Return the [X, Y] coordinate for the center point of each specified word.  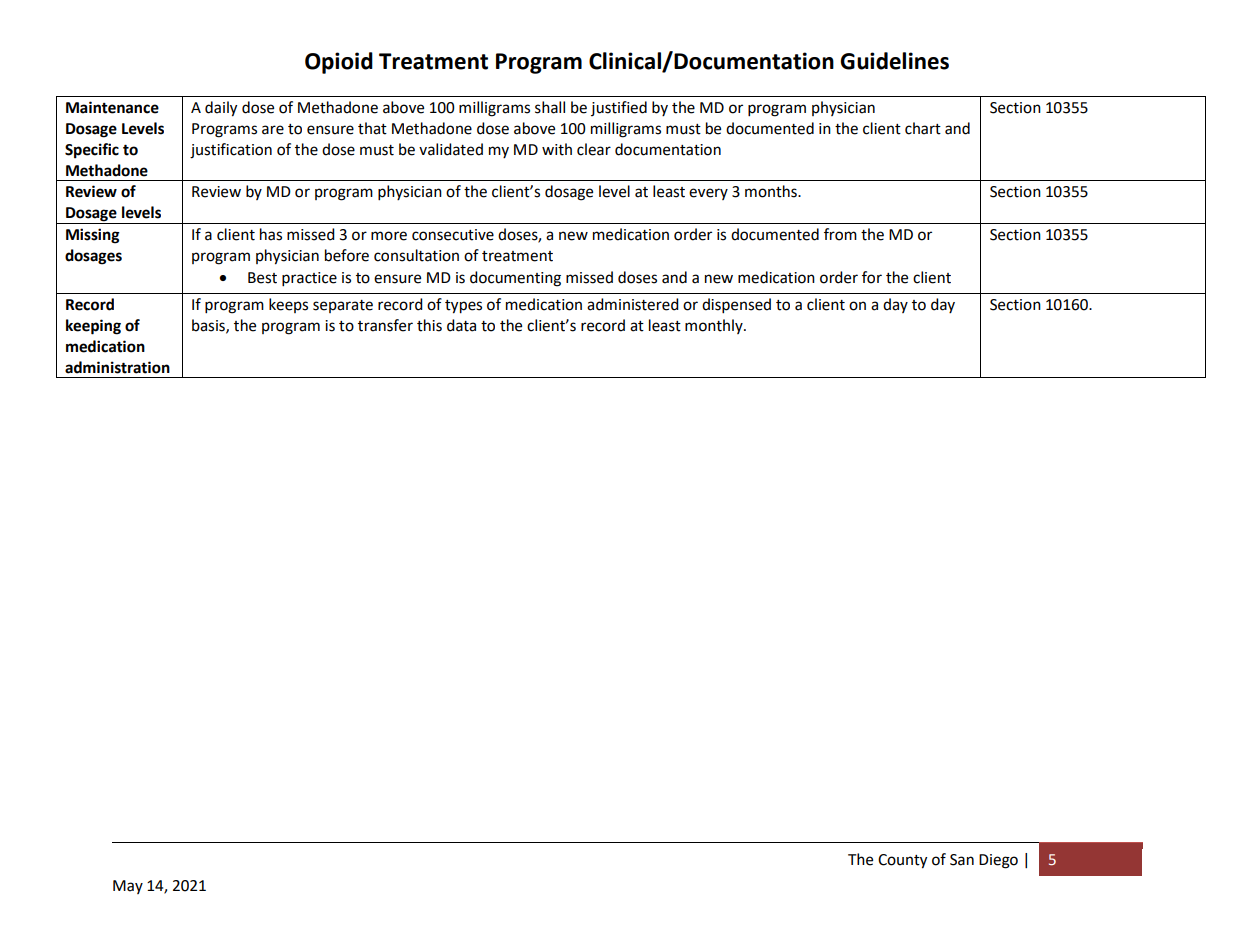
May [128, 887]
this [429, 325]
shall [550, 107]
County [902, 861]
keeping [93, 327]
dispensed [736, 306]
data [461, 325]
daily [221, 109]
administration [117, 367]
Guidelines [894, 61]
